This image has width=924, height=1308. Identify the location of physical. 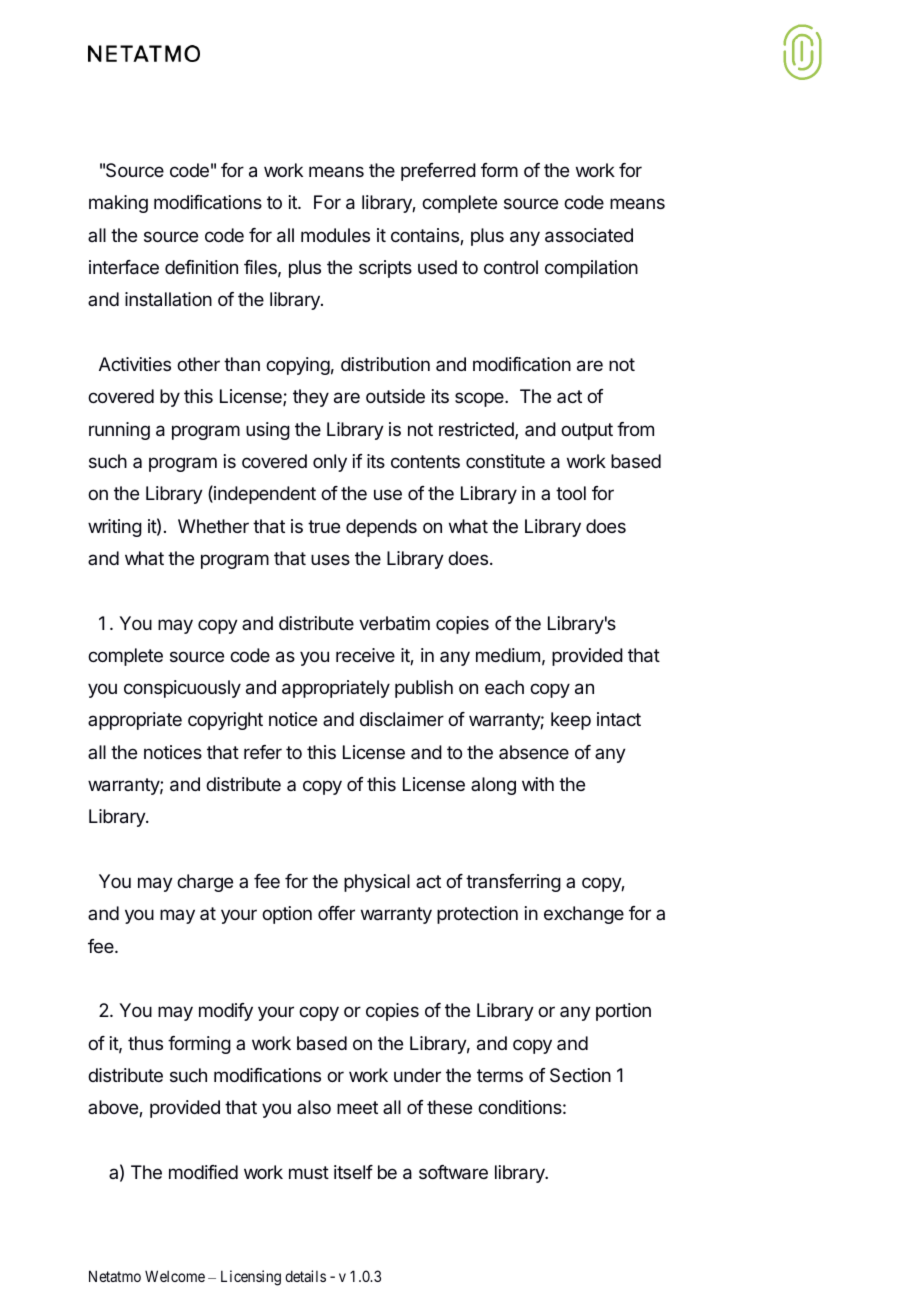
(377, 883).
